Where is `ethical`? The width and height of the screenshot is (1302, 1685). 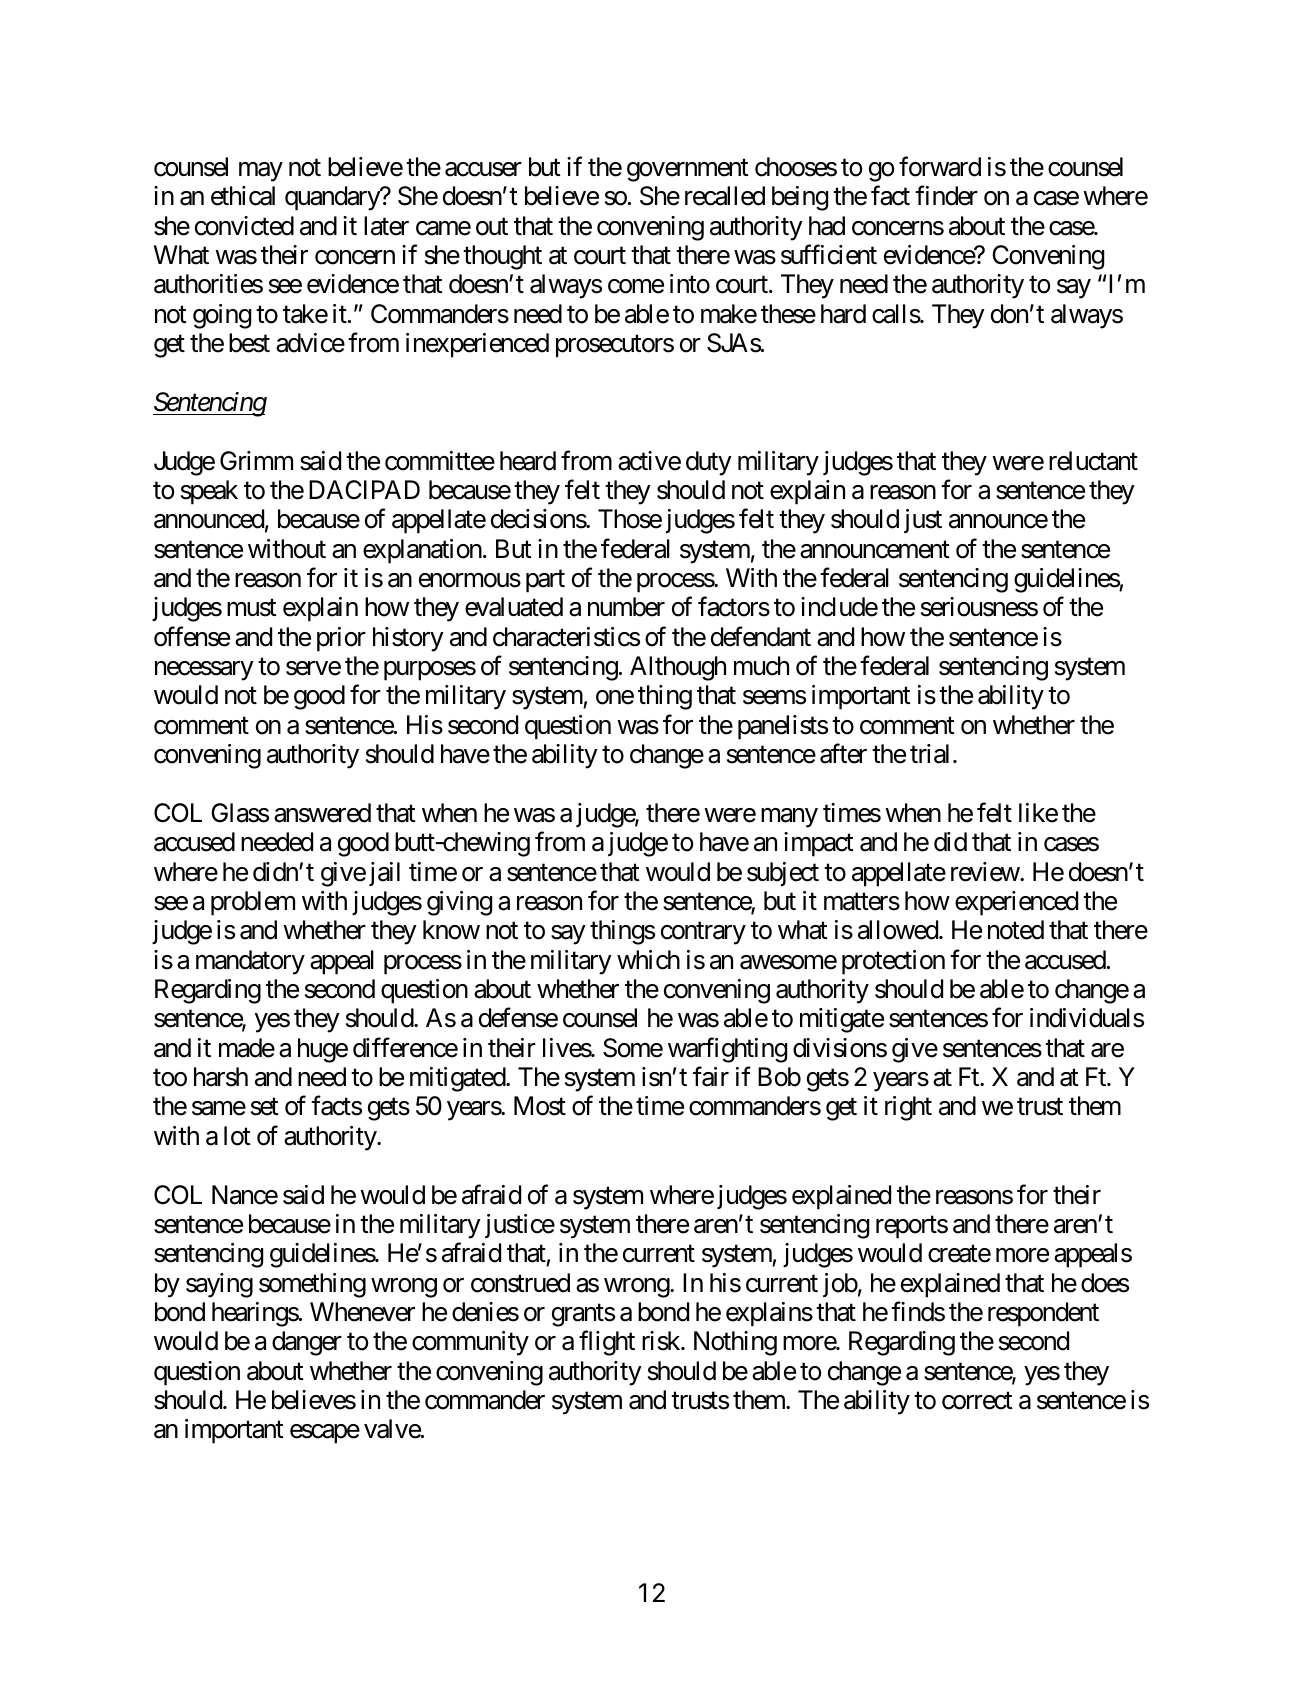
ethical is located at coordinates (243, 196).
